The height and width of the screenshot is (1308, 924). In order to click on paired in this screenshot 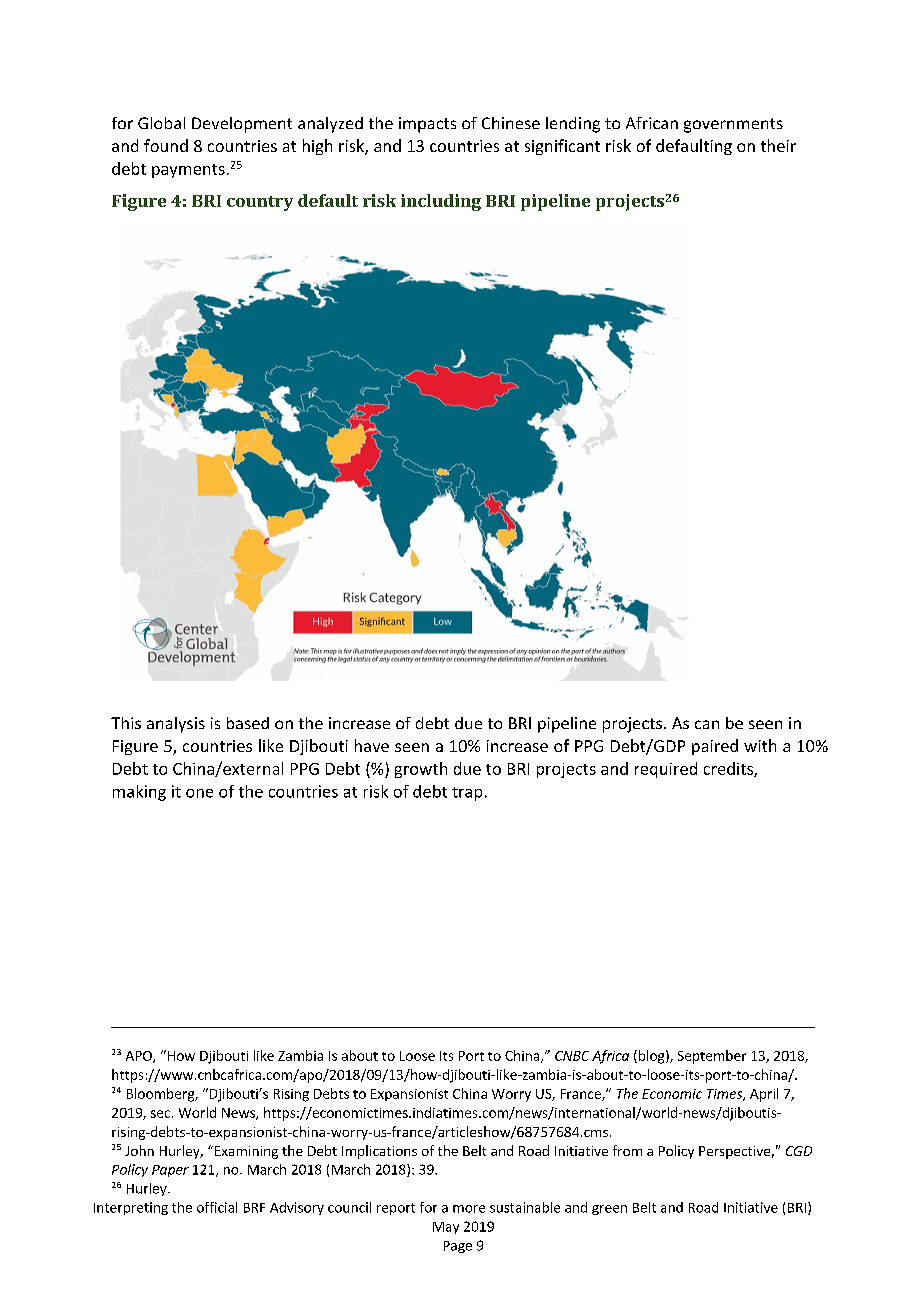, I will do `click(715, 747)`.
